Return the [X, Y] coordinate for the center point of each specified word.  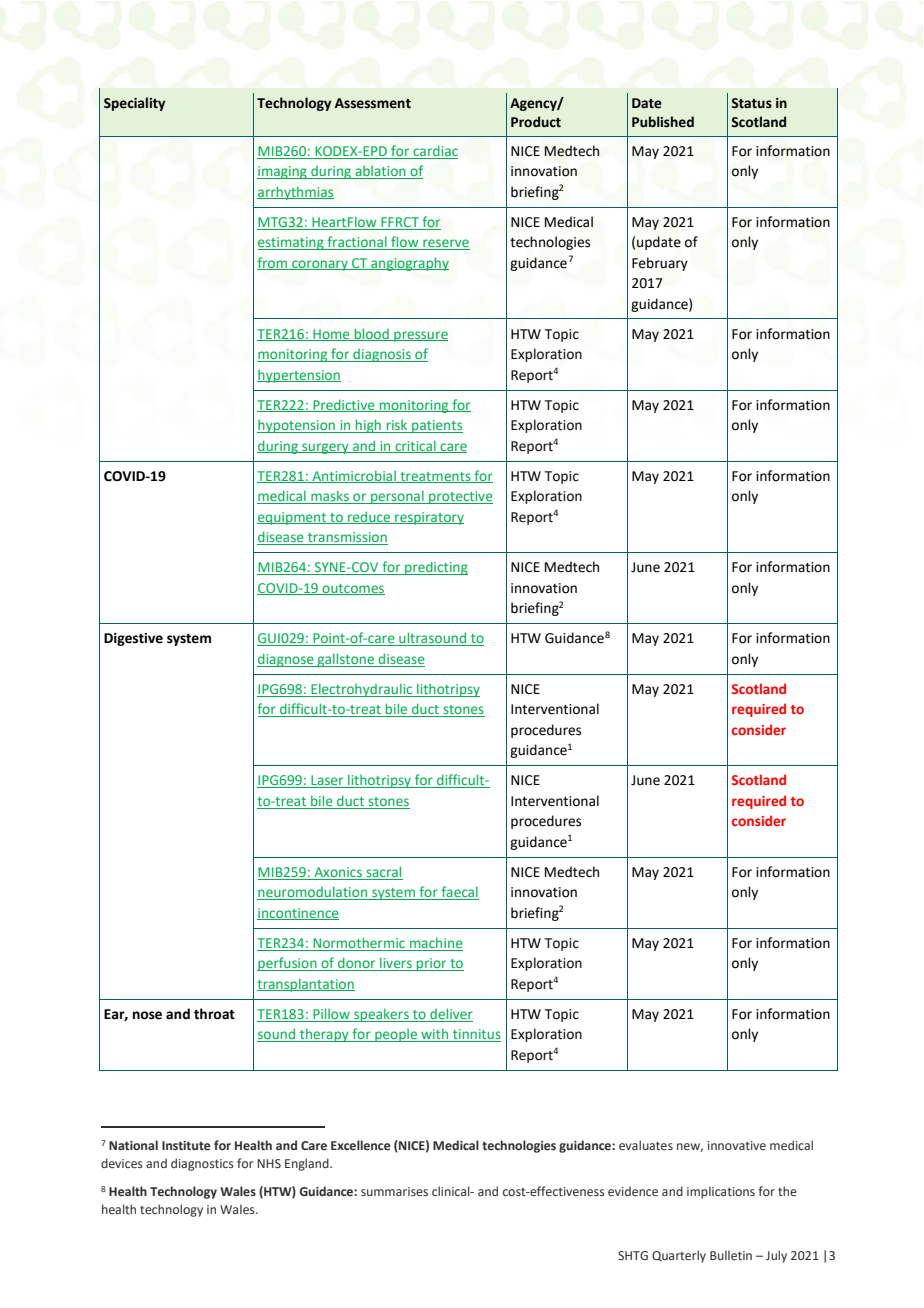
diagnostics [202, 1164]
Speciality [134, 104]
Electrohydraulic [362, 690]
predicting [435, 568]
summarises [394, 1191]
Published [663, 122]
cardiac [435, 150]
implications [721, 1192]
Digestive [133, 639]
